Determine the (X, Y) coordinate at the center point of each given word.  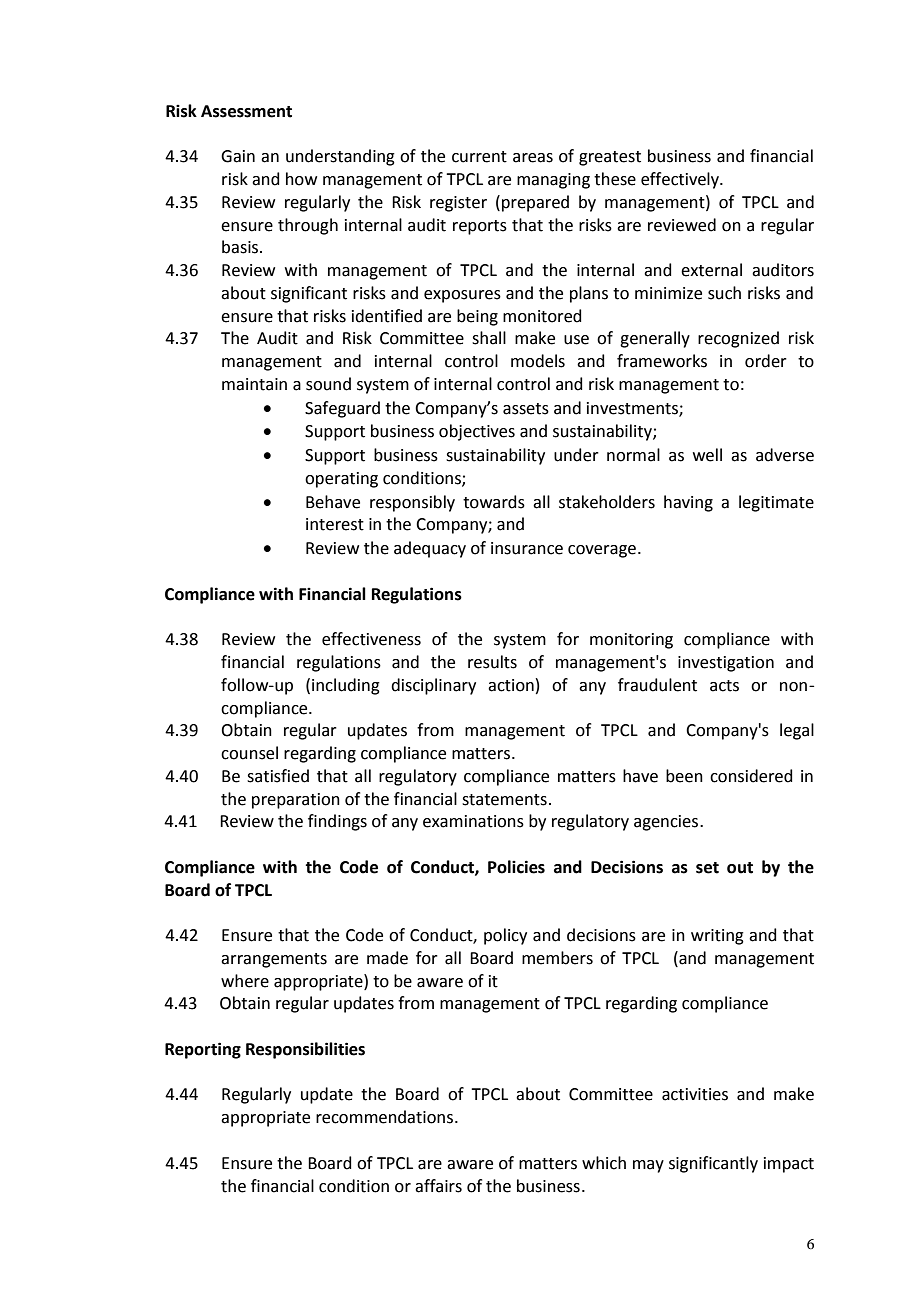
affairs (438, 1186)
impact (789, 1165)
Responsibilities (305, 1050)
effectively (681, 180)
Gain (238, 156)
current (479, 157)
